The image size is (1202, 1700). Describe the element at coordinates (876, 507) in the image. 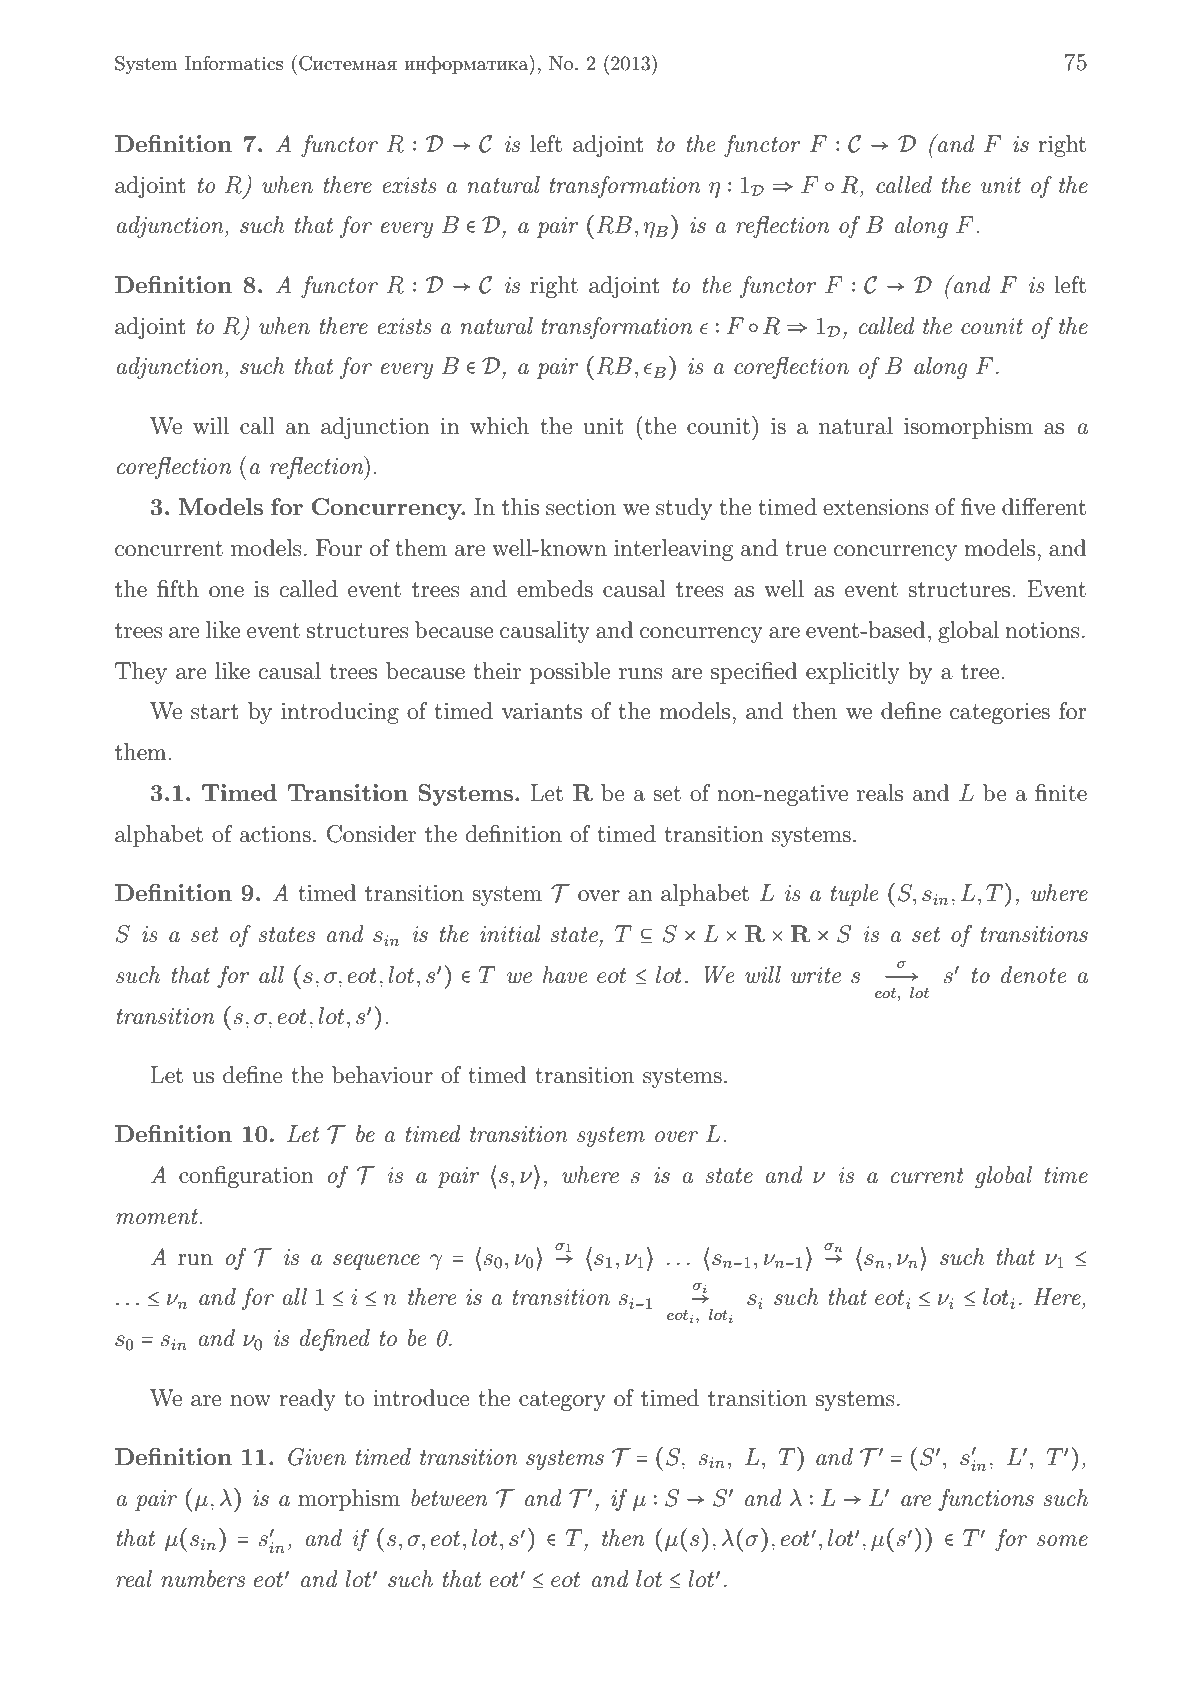

I see `extensions` at that location.
